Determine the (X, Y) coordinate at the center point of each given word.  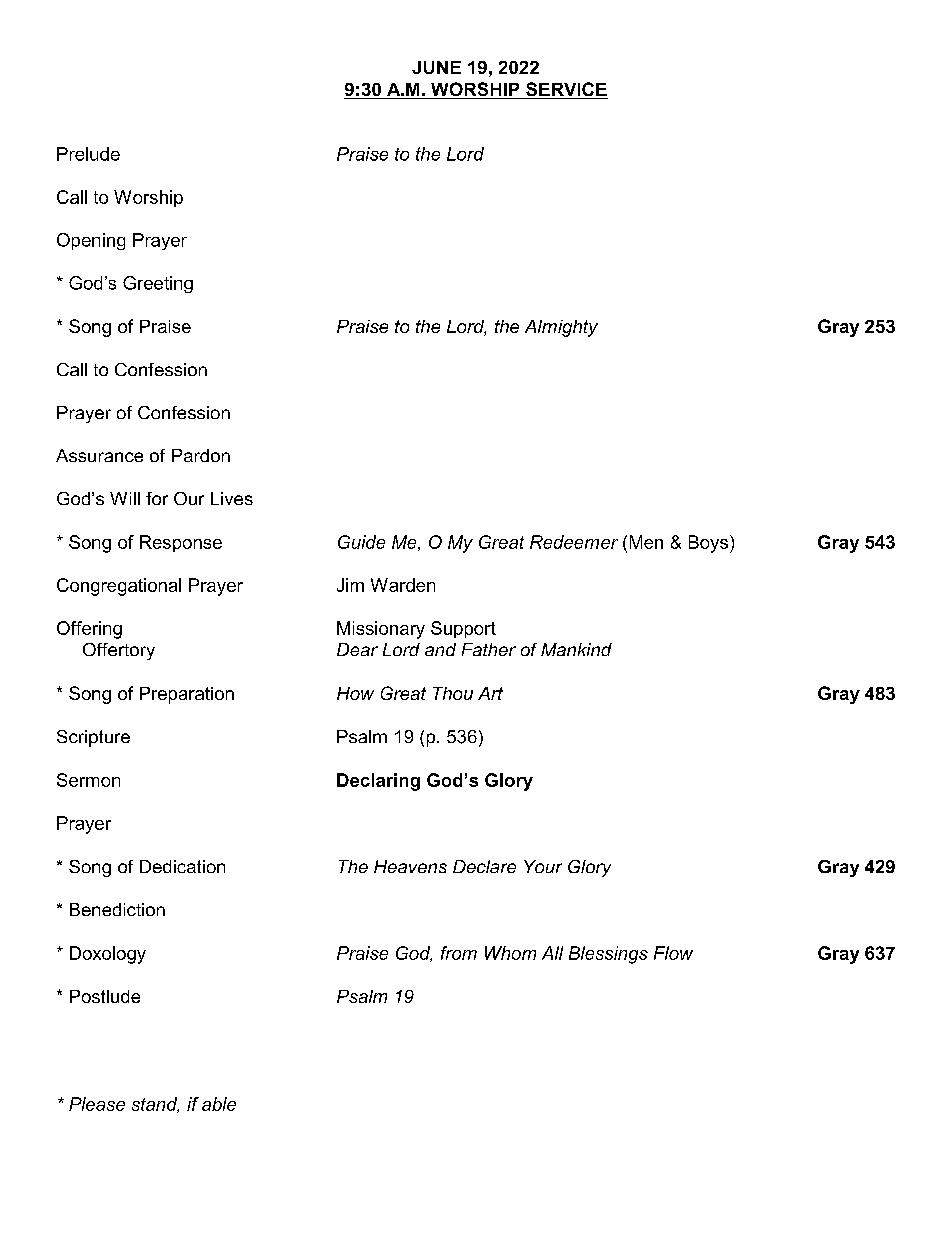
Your (543, 866)
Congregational (119, 587)
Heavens (410, 866)
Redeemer (574, 542)
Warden (403, 585)
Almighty (561, 328)
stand (155, 1105)
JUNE (436, 67)
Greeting (158, 284)
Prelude (88, 154)
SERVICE (566, 90)
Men (646, 542)
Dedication (182, 866)
